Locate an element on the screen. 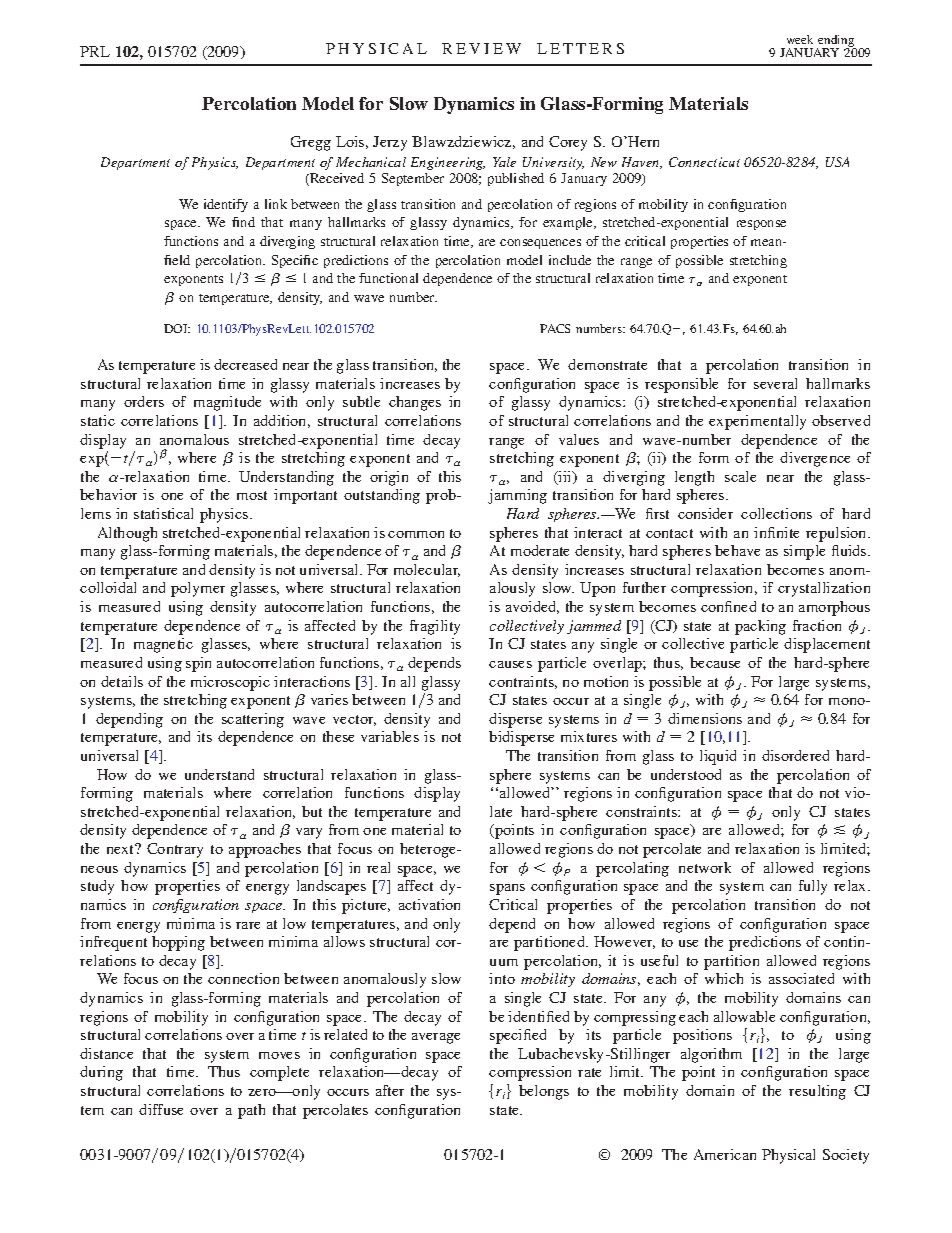  variables is located at coordinates (390, 736).
